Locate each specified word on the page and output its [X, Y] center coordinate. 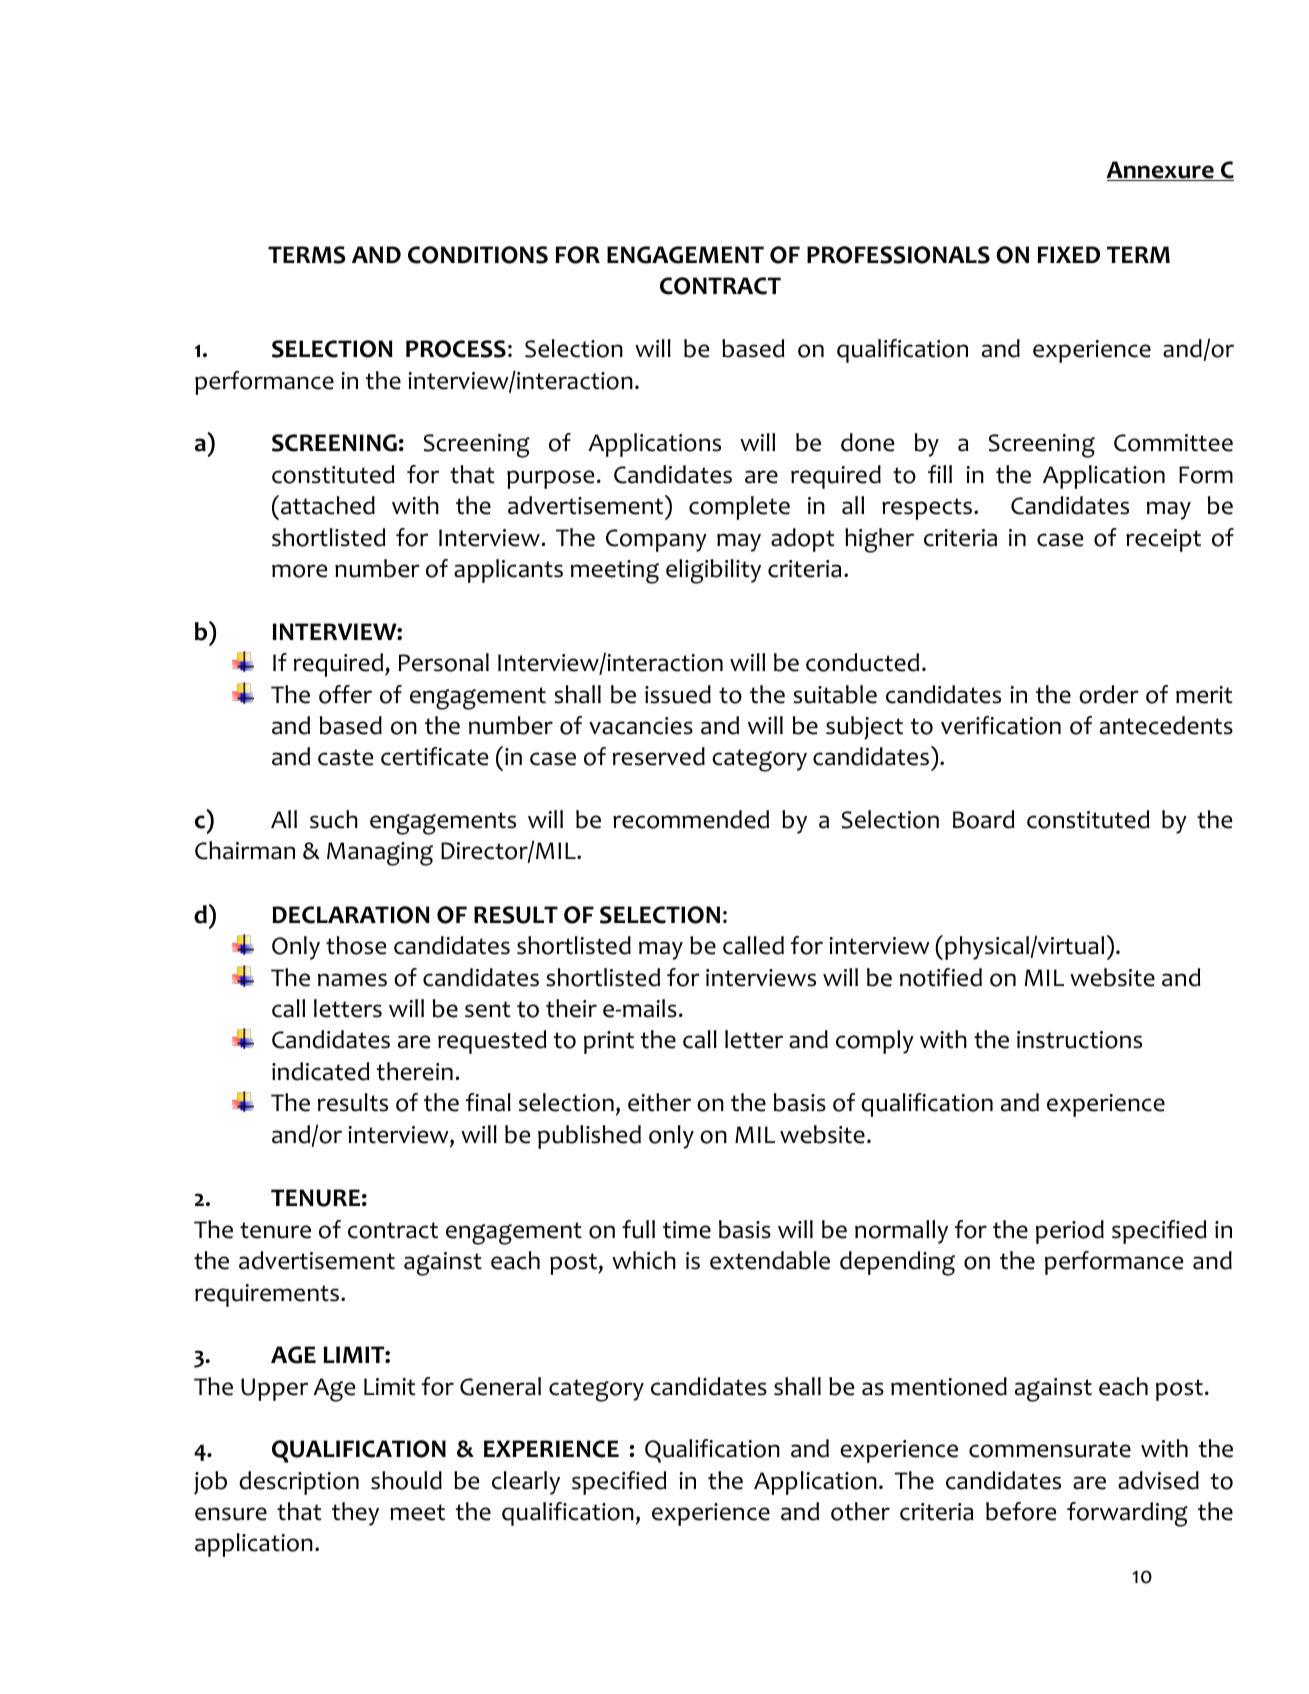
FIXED [1069, 254]
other [860, 1511]
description [299, 1483]
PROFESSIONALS [898, 255]
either [659, 1102]
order [1109, 694]
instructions [1079, 1040]
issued [678, 694]
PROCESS [456, 349]
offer [345, 694]
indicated [320, 1071]
